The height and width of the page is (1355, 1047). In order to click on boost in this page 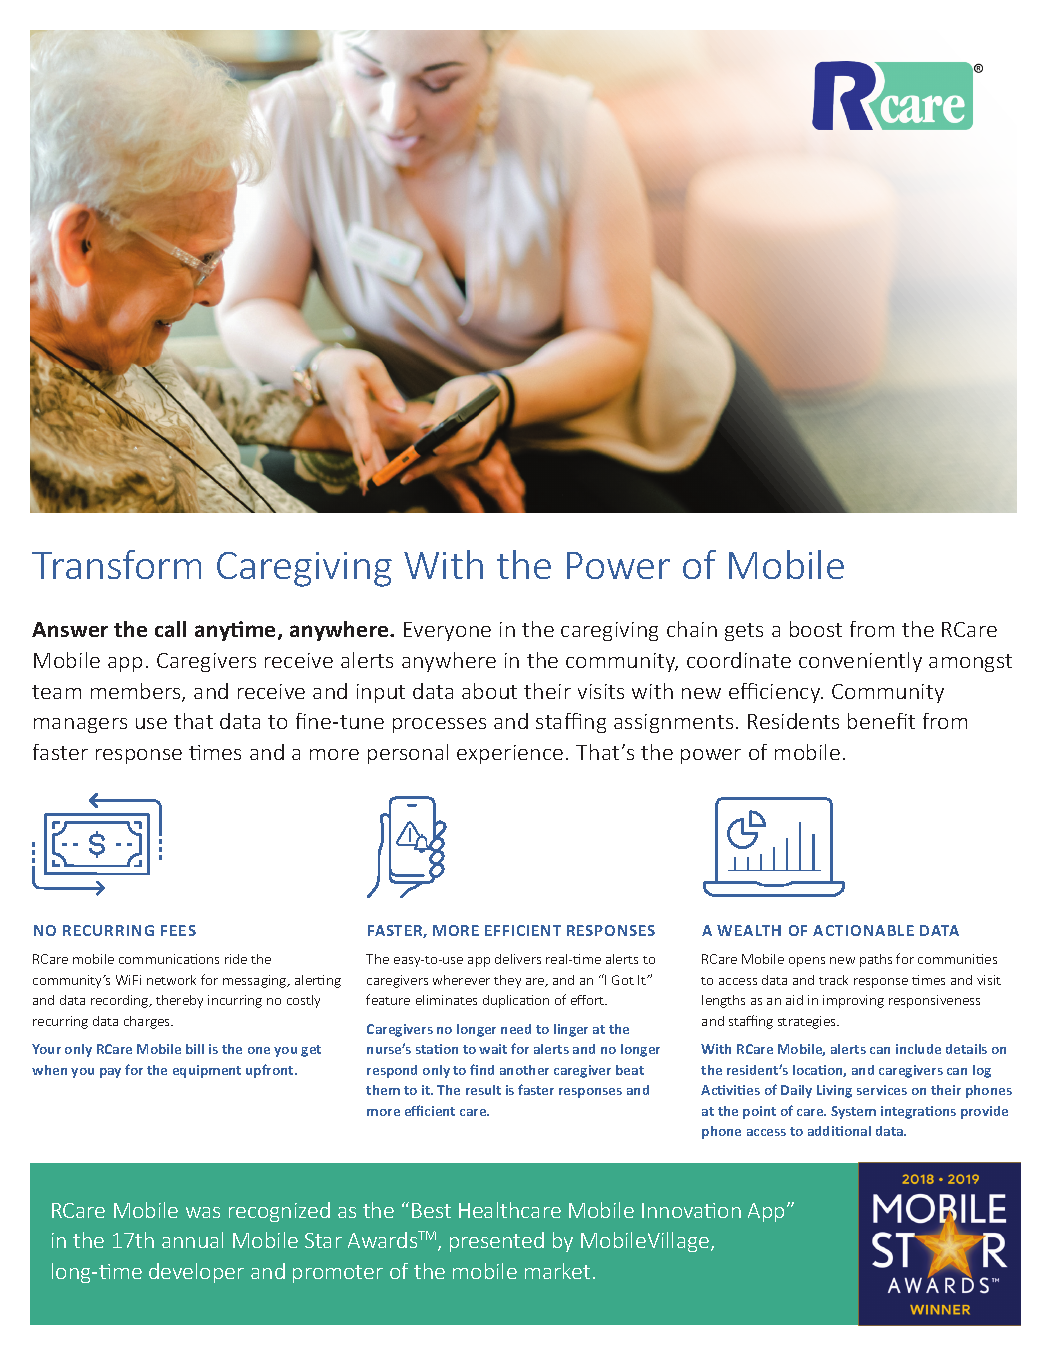, I will do `click(816, 629)`.
